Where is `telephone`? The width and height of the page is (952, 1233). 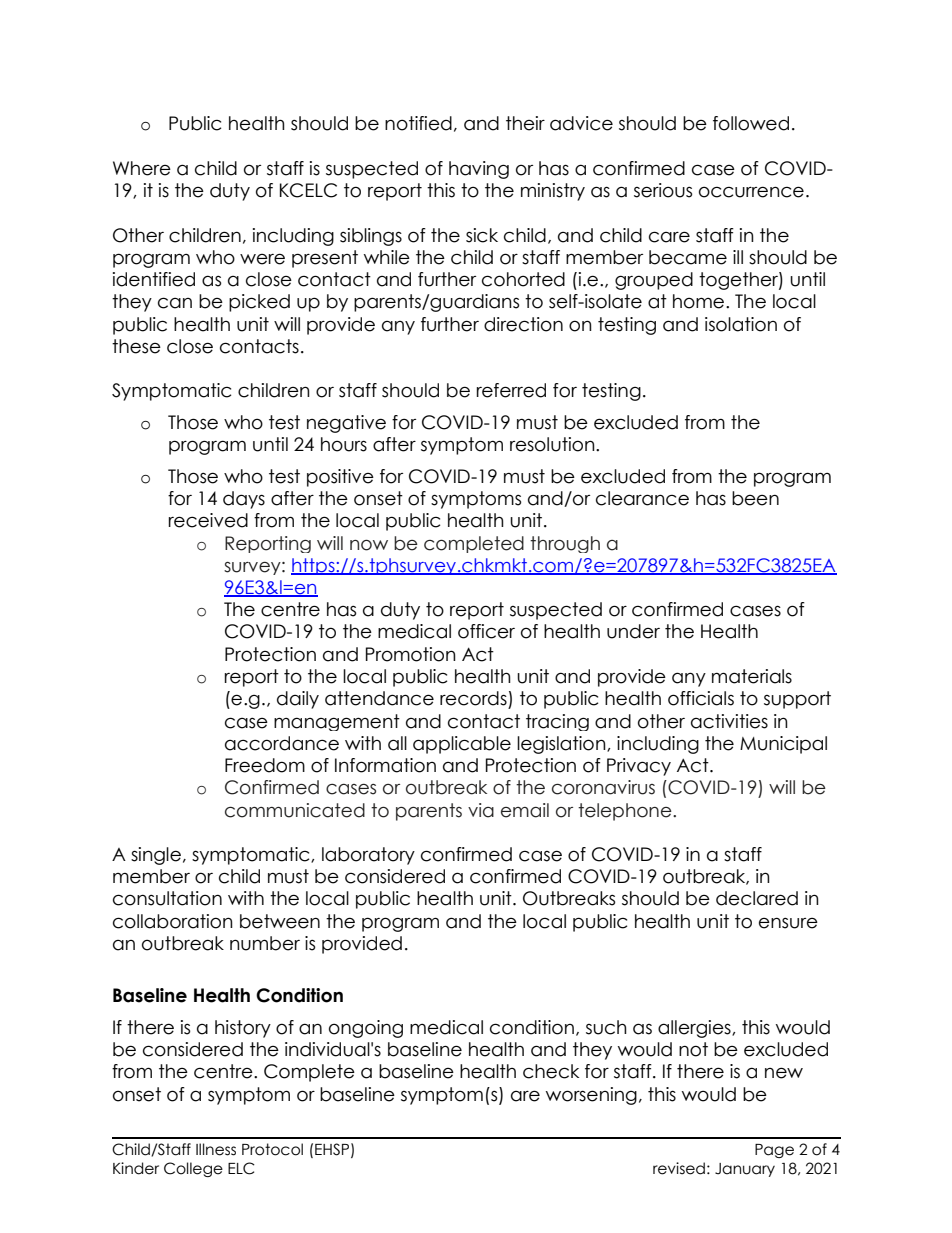 telephone is located at coordinates (626, 812).
